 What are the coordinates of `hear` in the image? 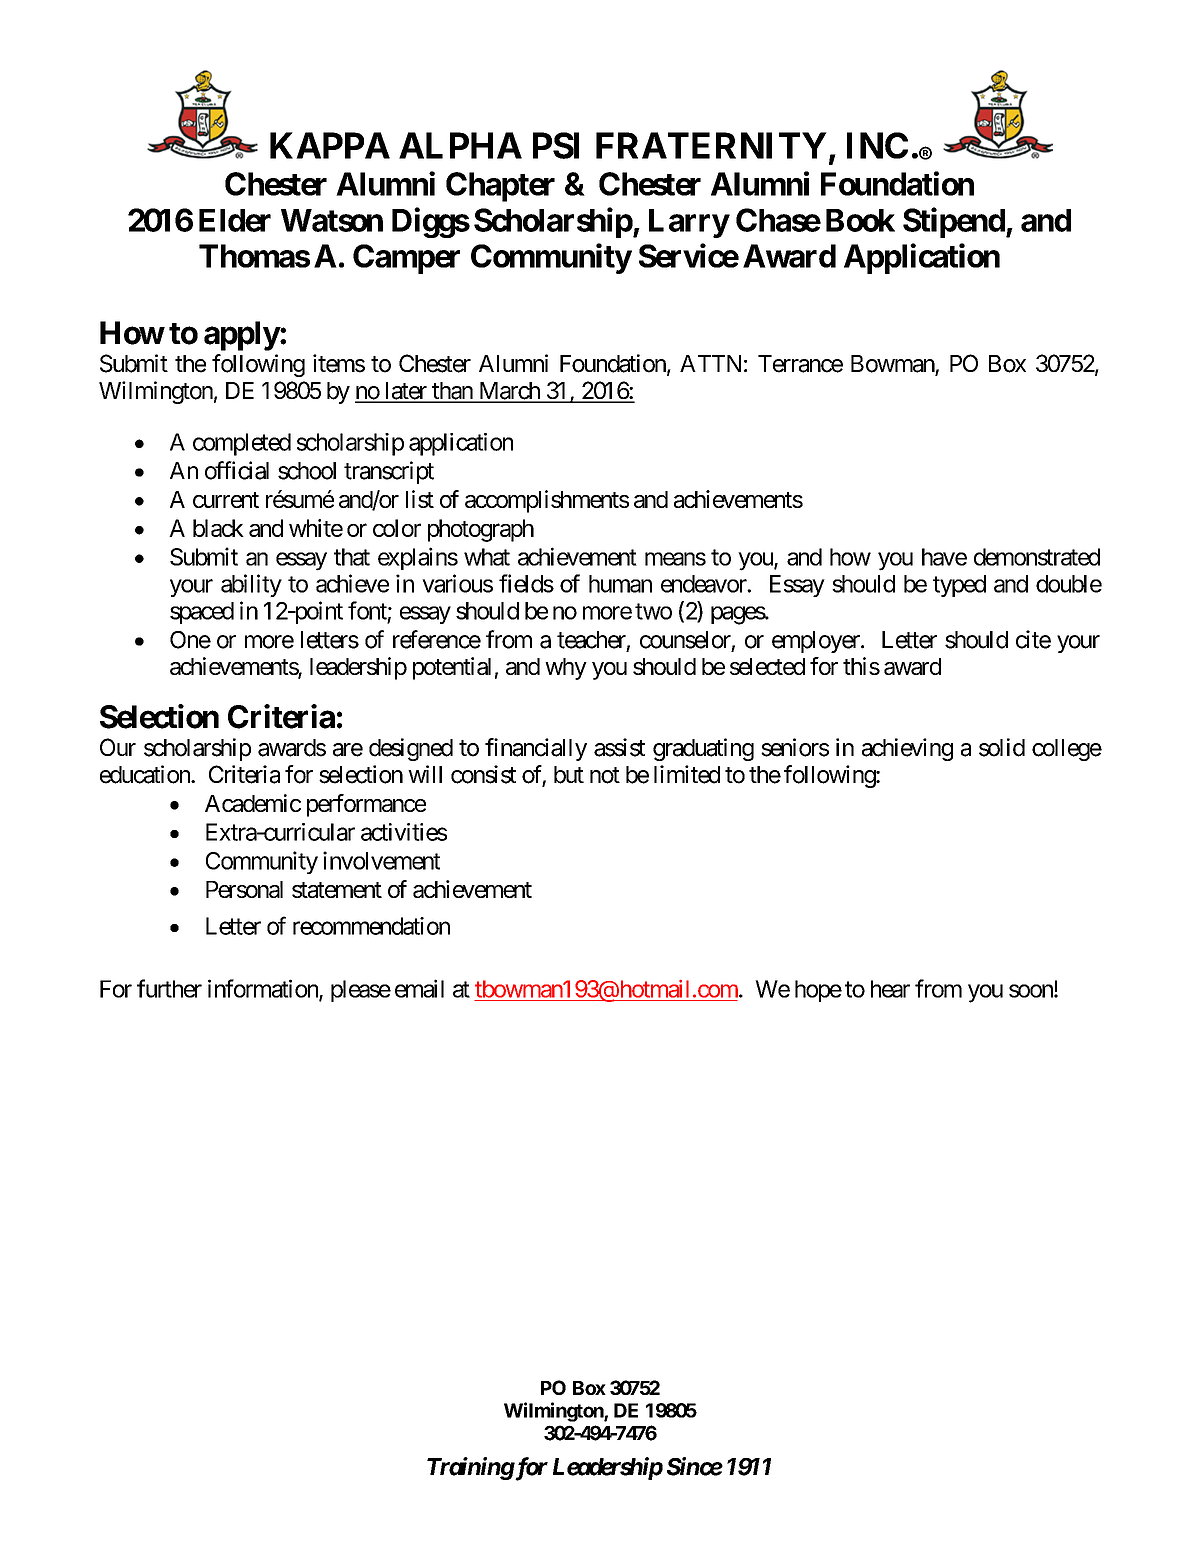 It's located at (890, 989).
